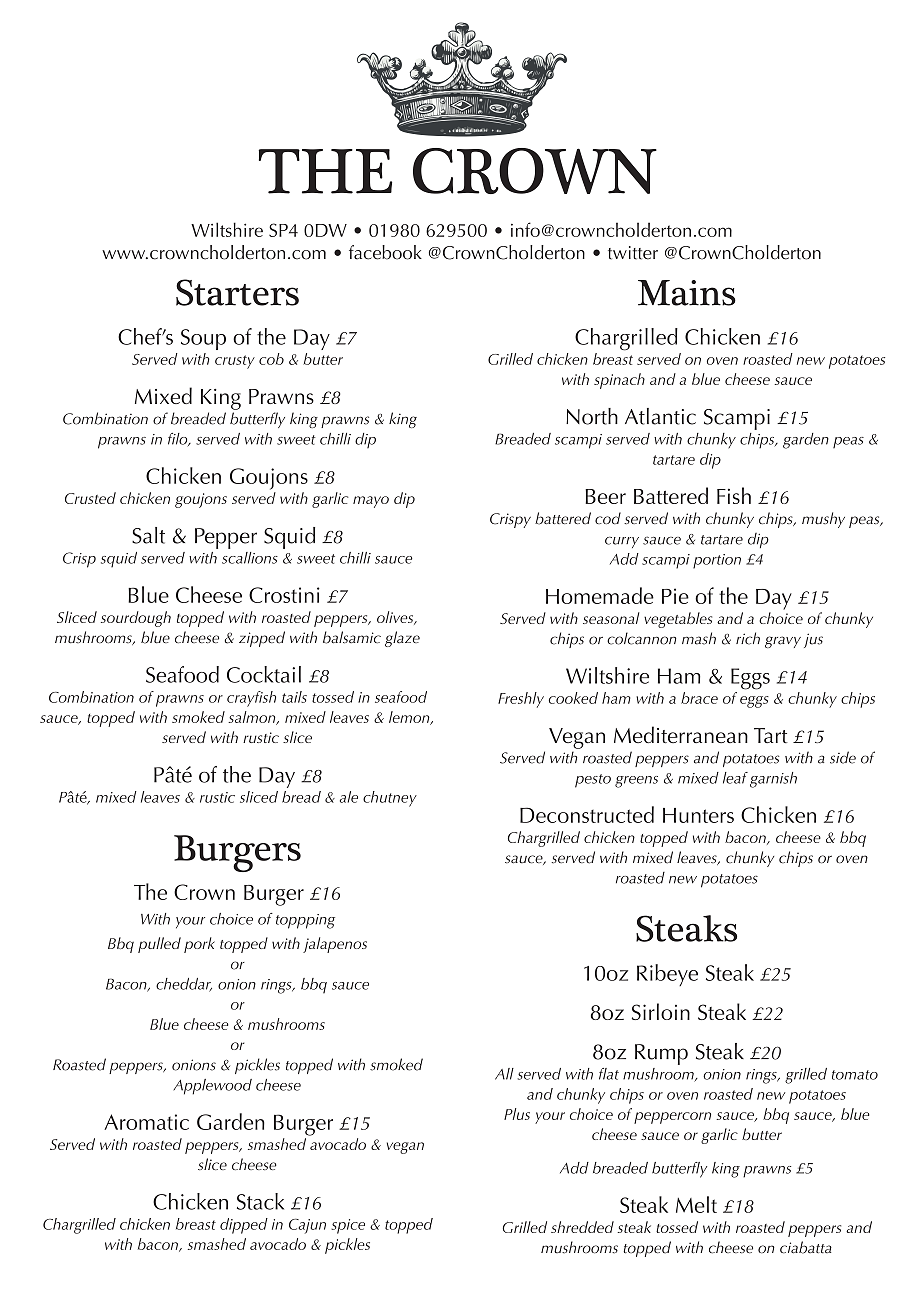  I want to click on Freshly, so click(521, 700).
